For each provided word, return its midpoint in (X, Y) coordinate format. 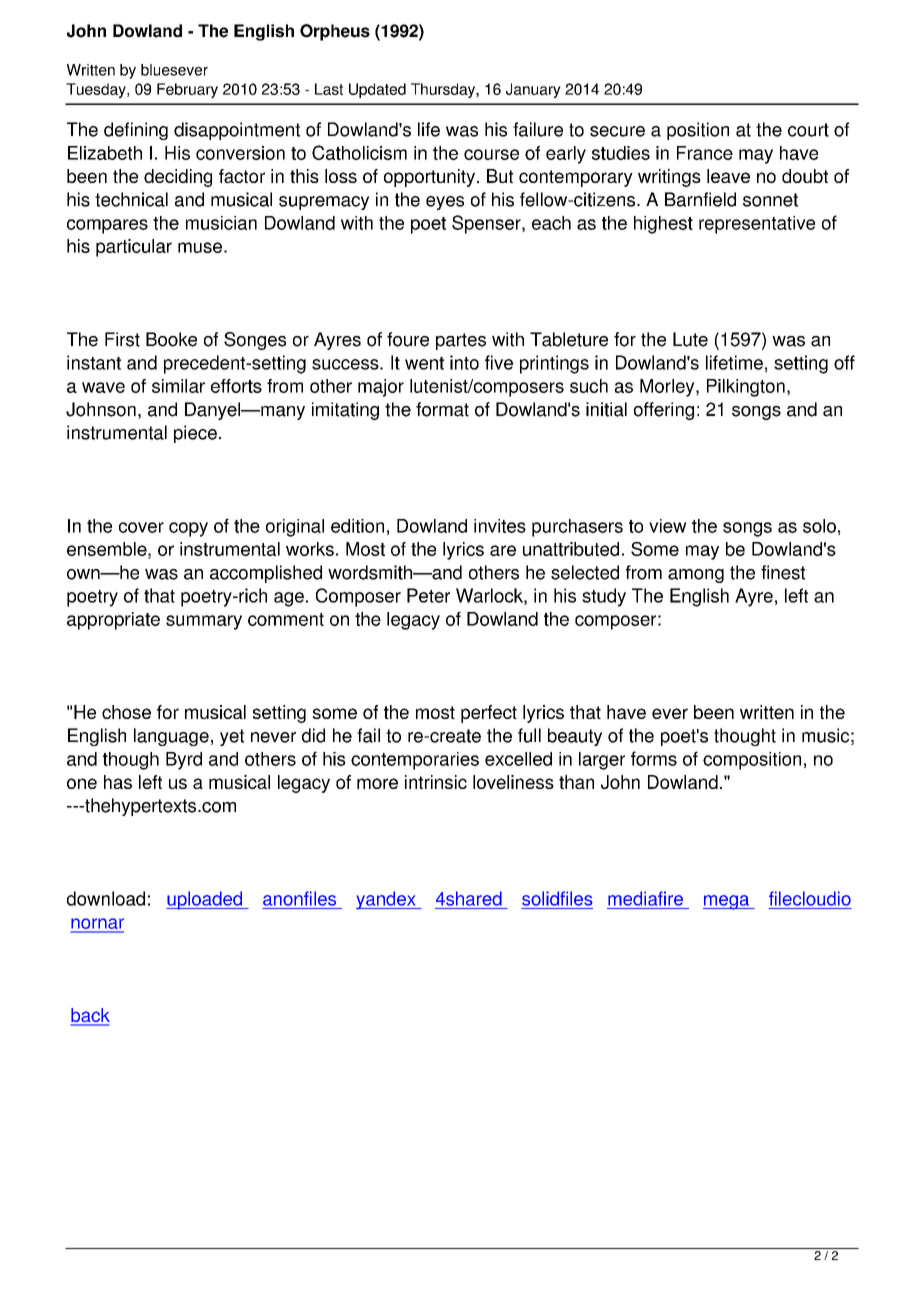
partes (461, 341)
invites (500, 526)
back (90, 1016)
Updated (377, 90)
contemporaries (415, 761)
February (187, 90)
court (808, 130)
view (668, 526)
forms (654, 758)
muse (200, 247)
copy (188, 529)
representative (757, 225)
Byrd (184, 761)
